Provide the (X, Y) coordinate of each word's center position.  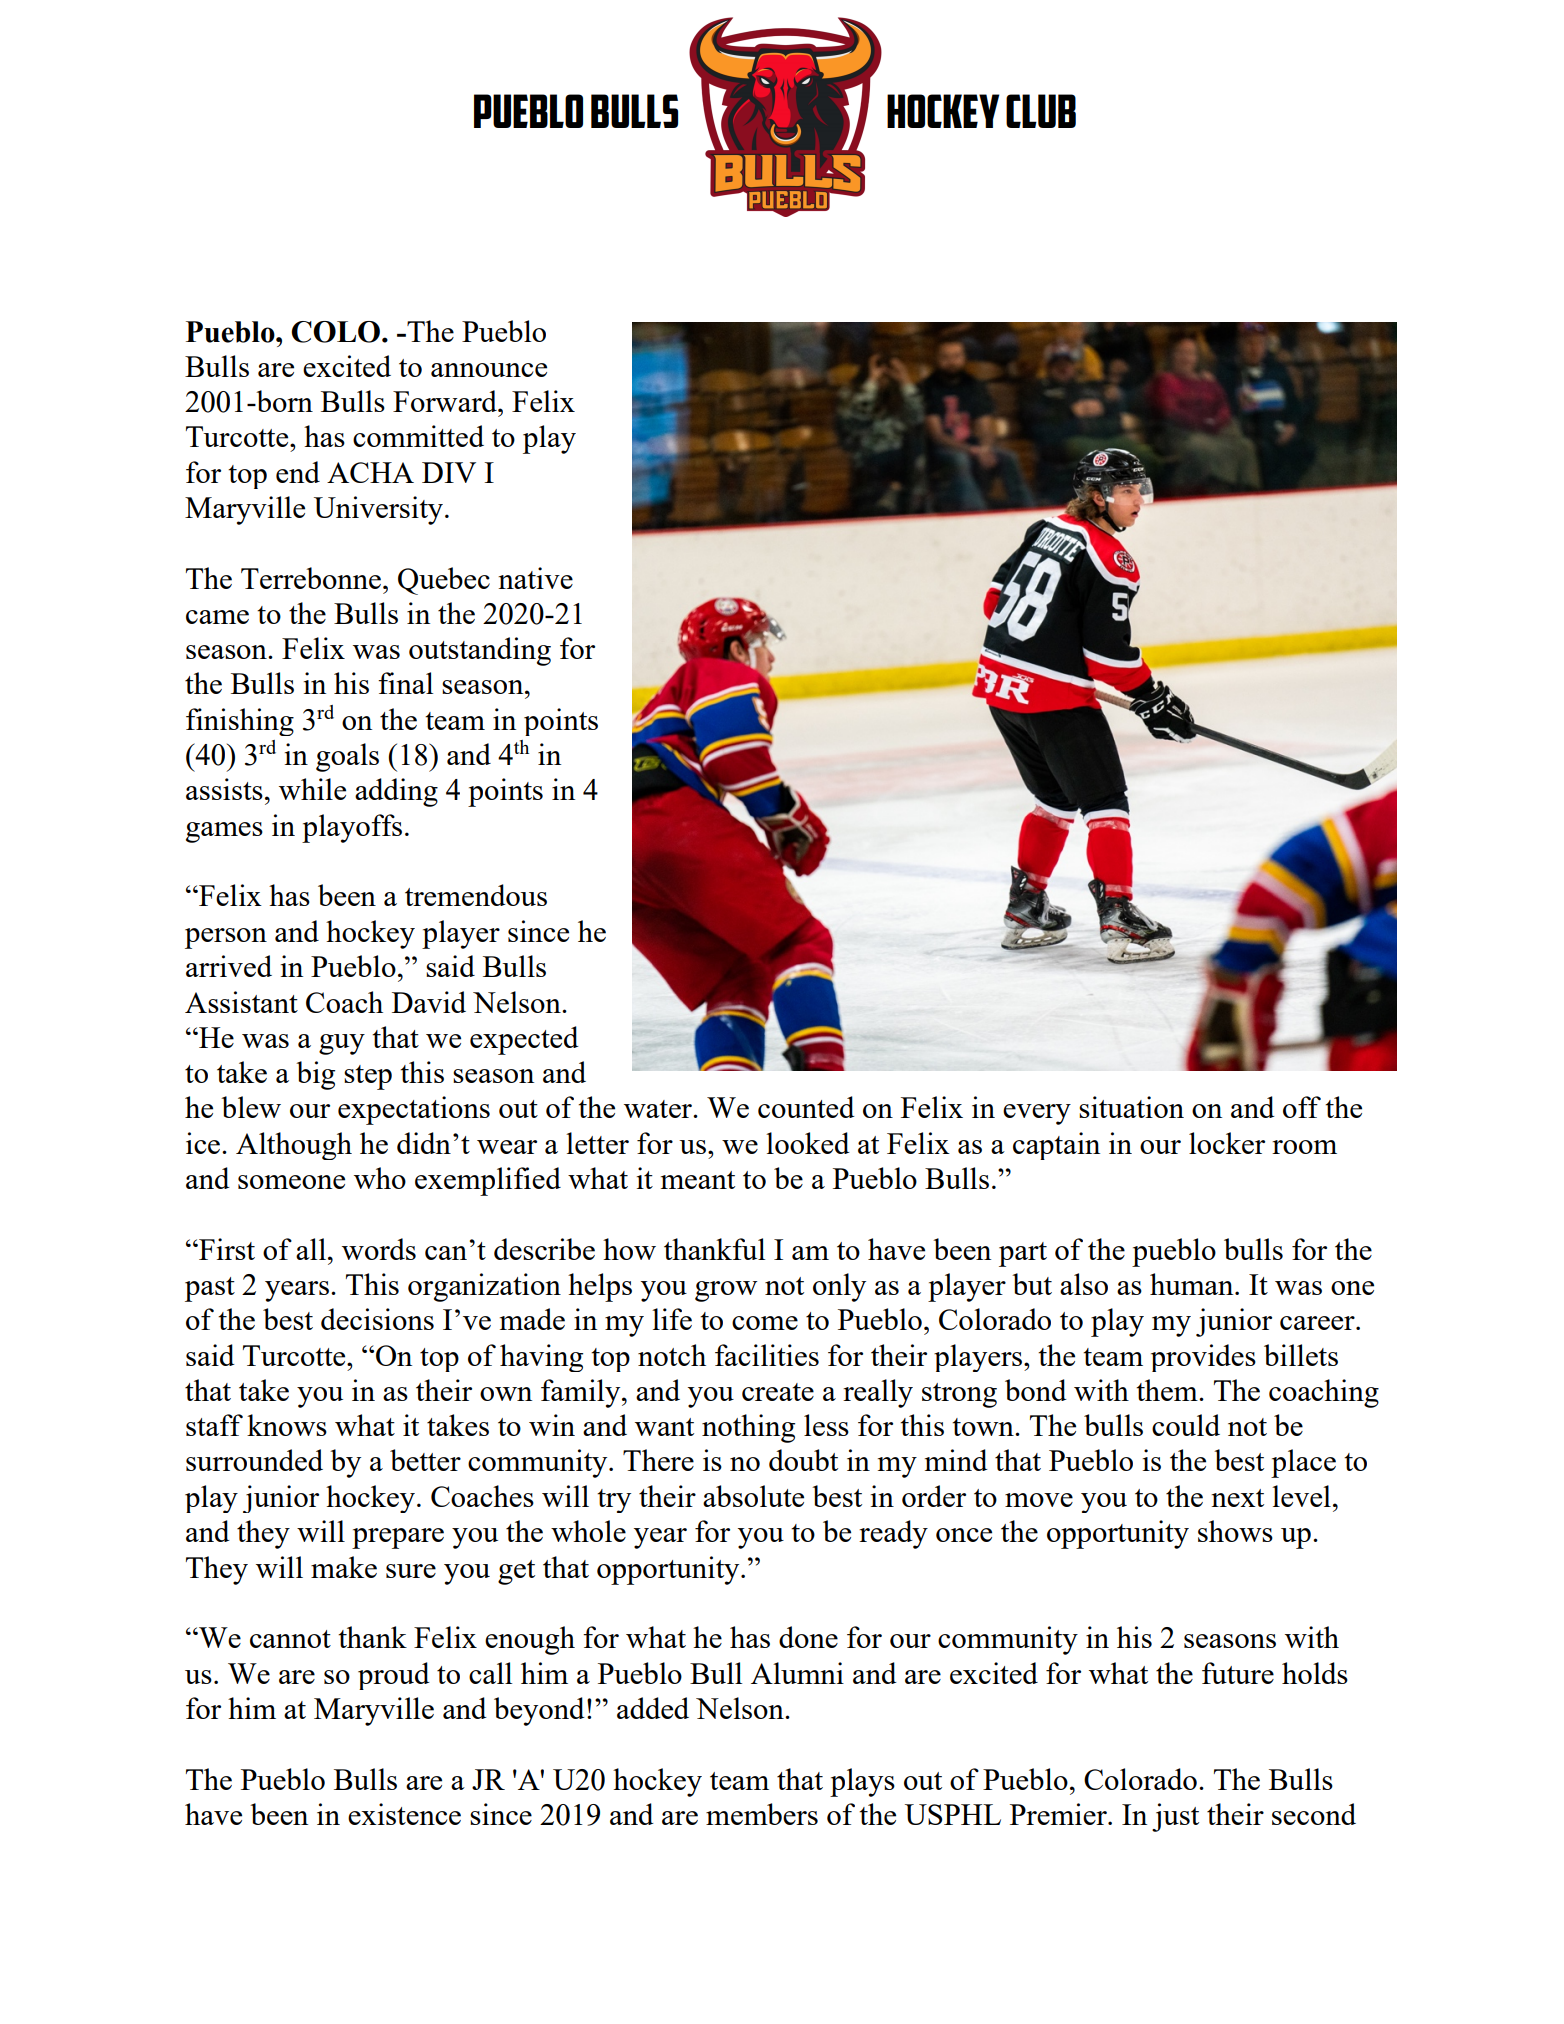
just (1175, 1817)
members (762, 1814)
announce (489, 370)
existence (404, 1814)
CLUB (1041, 111)
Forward (446, 401)
